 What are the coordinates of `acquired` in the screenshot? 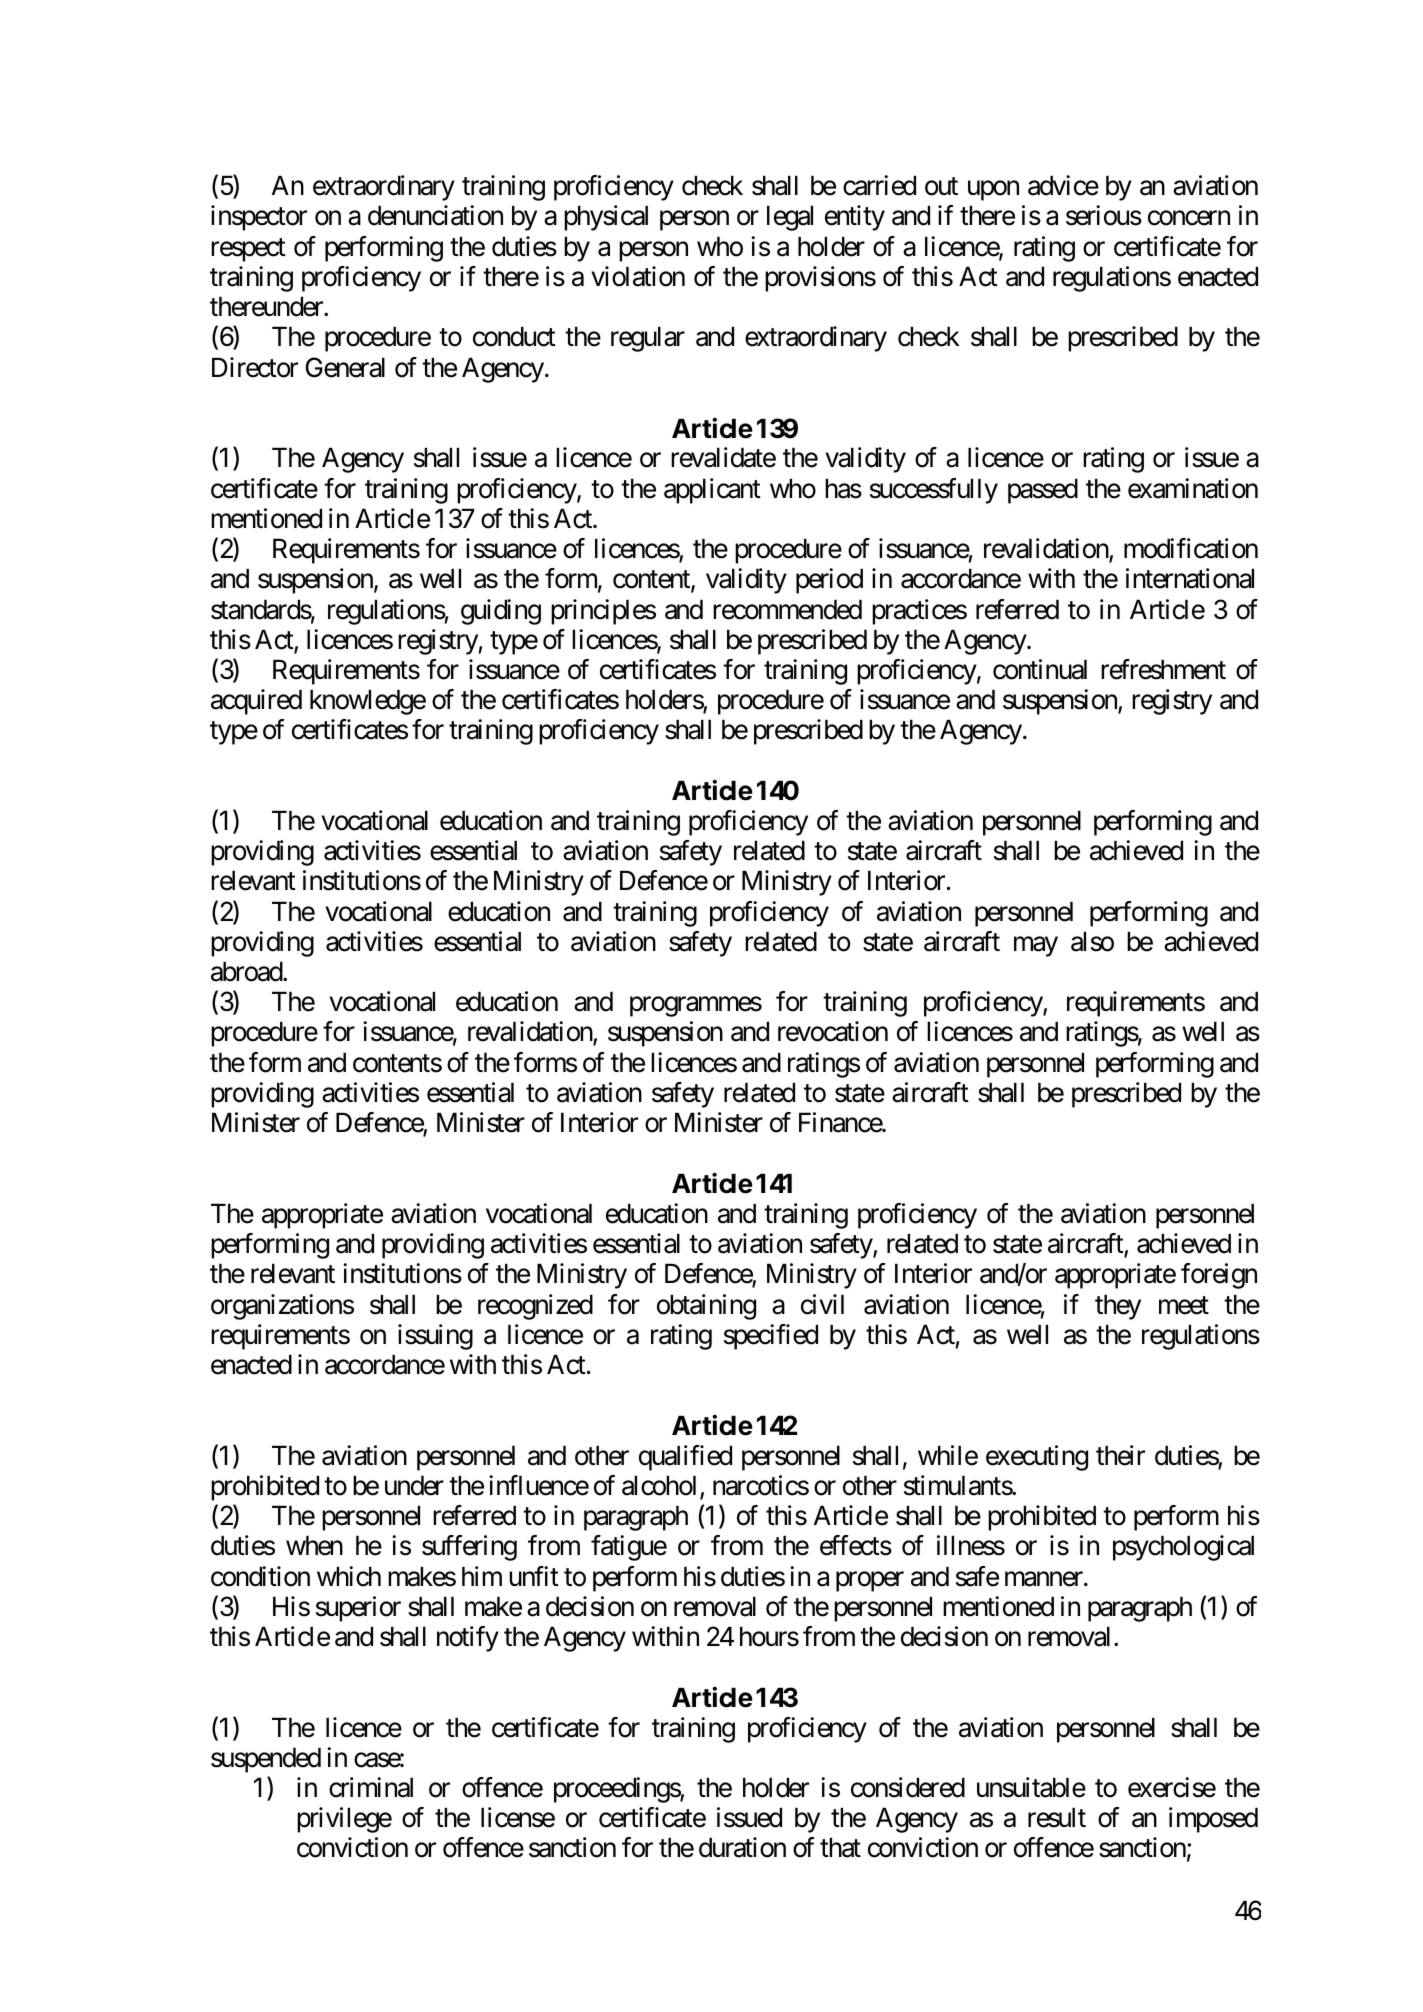 It's located at (256, 702).
